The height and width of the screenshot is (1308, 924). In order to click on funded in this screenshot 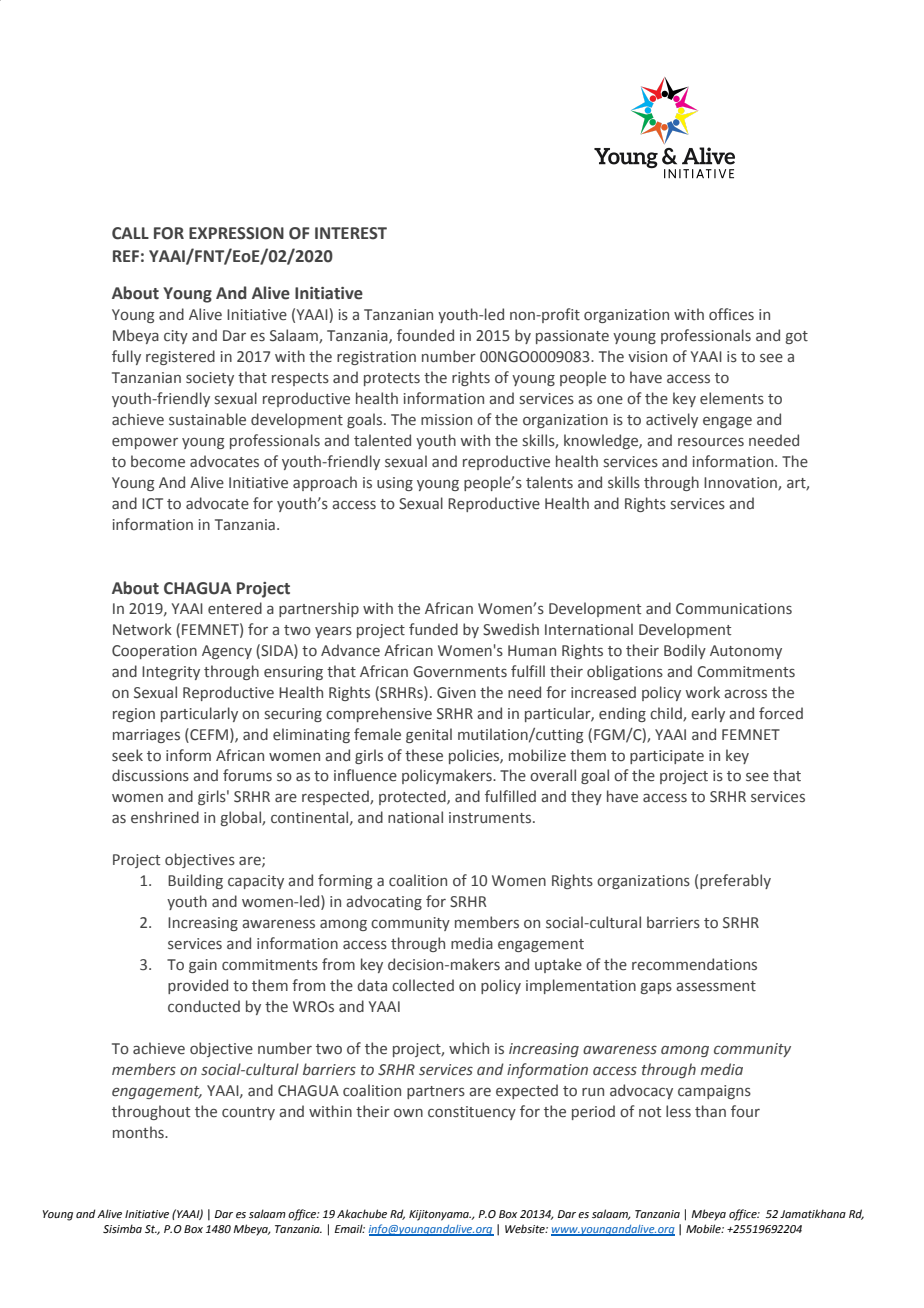, I will do `click(433, 629)`.
